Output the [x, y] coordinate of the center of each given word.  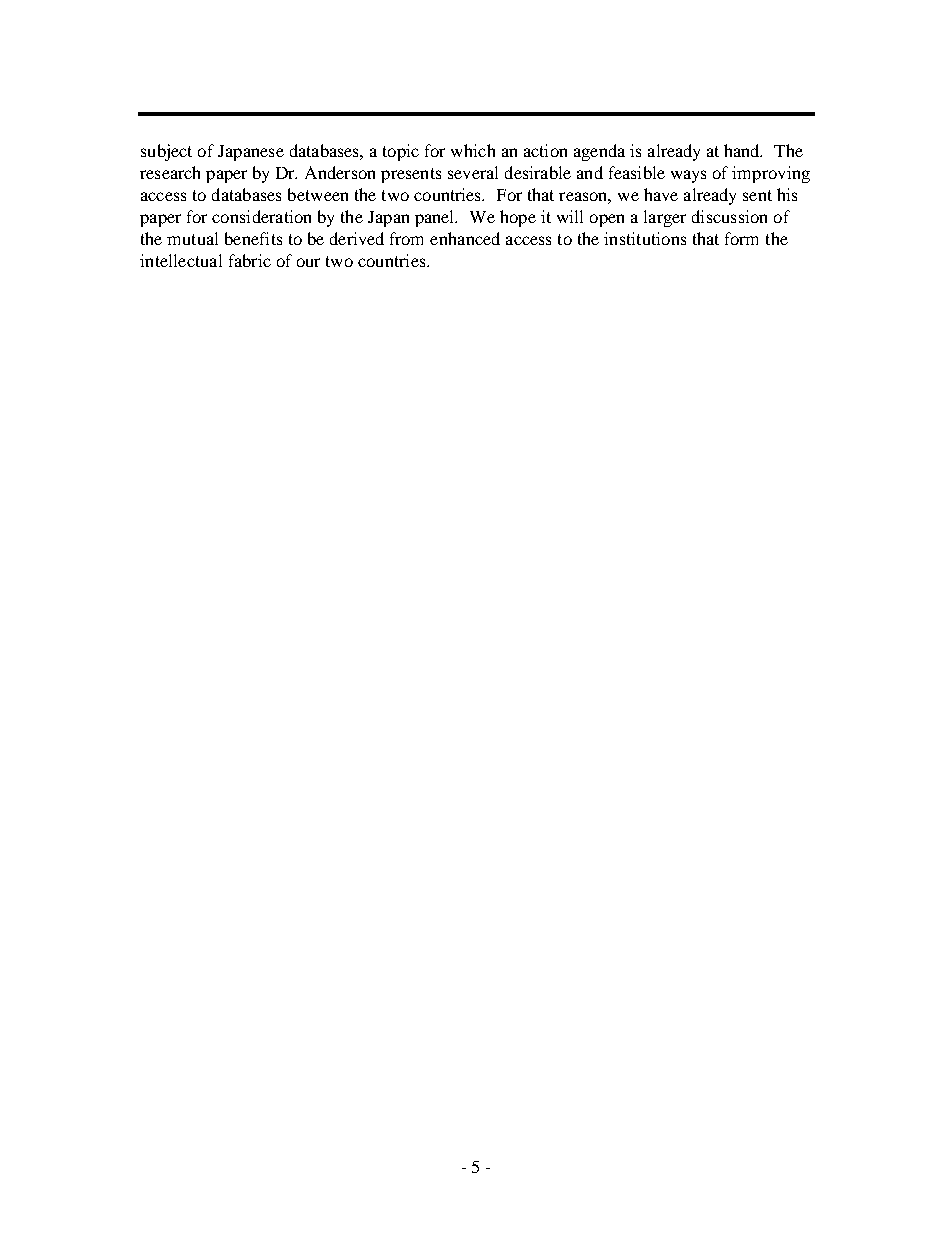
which [473, 150]
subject [166, 152]
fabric [250, 260]
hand [743, 150]
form [741, 238]
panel [436, 218]
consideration [261, 216]
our [308, 262]
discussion [729, 216]
